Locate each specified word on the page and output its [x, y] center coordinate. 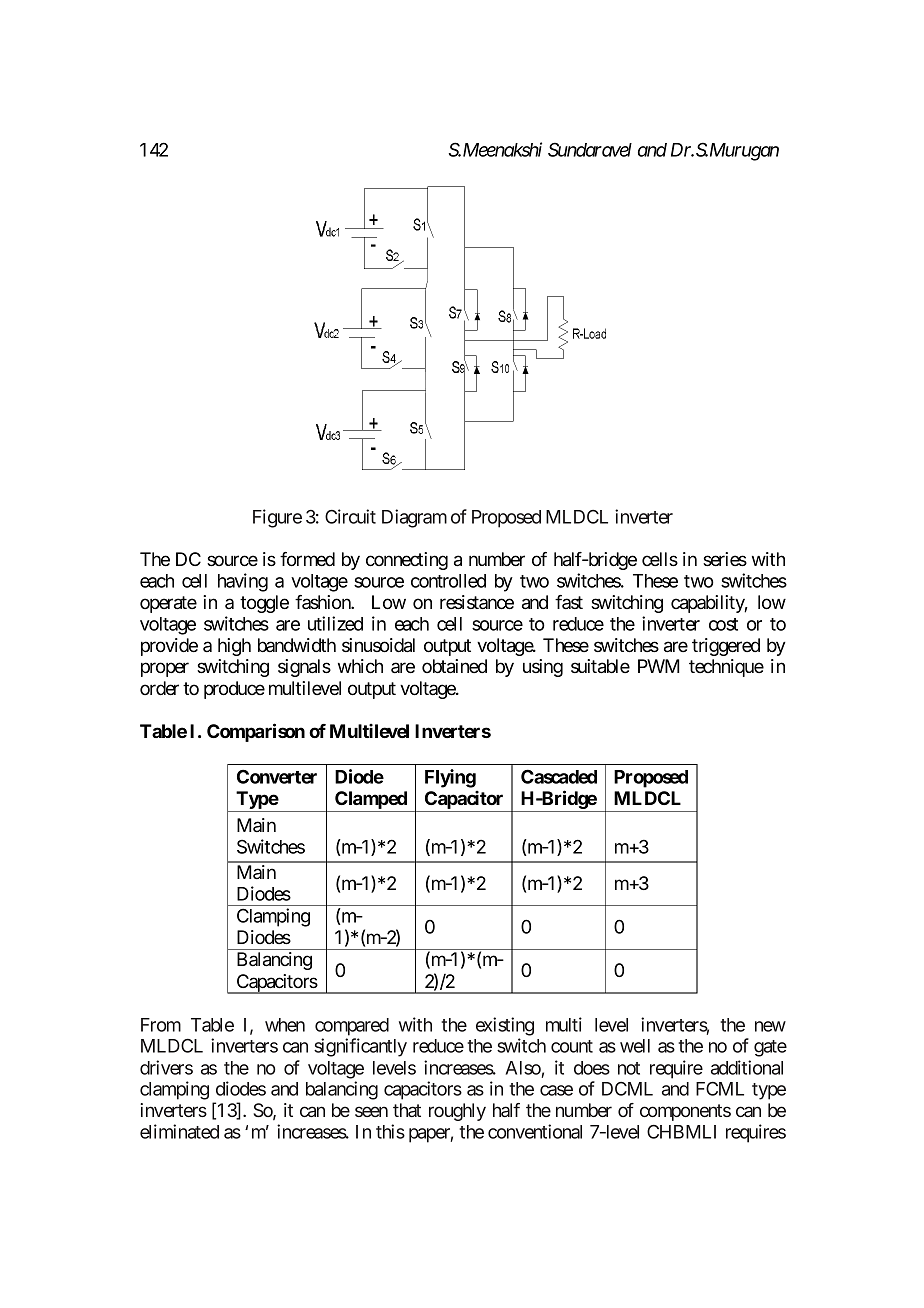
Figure [277, 518]
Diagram [414, 518]
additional [747, 1067]
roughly [457, 1112]
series [725, 559]
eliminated [179, 1131]
